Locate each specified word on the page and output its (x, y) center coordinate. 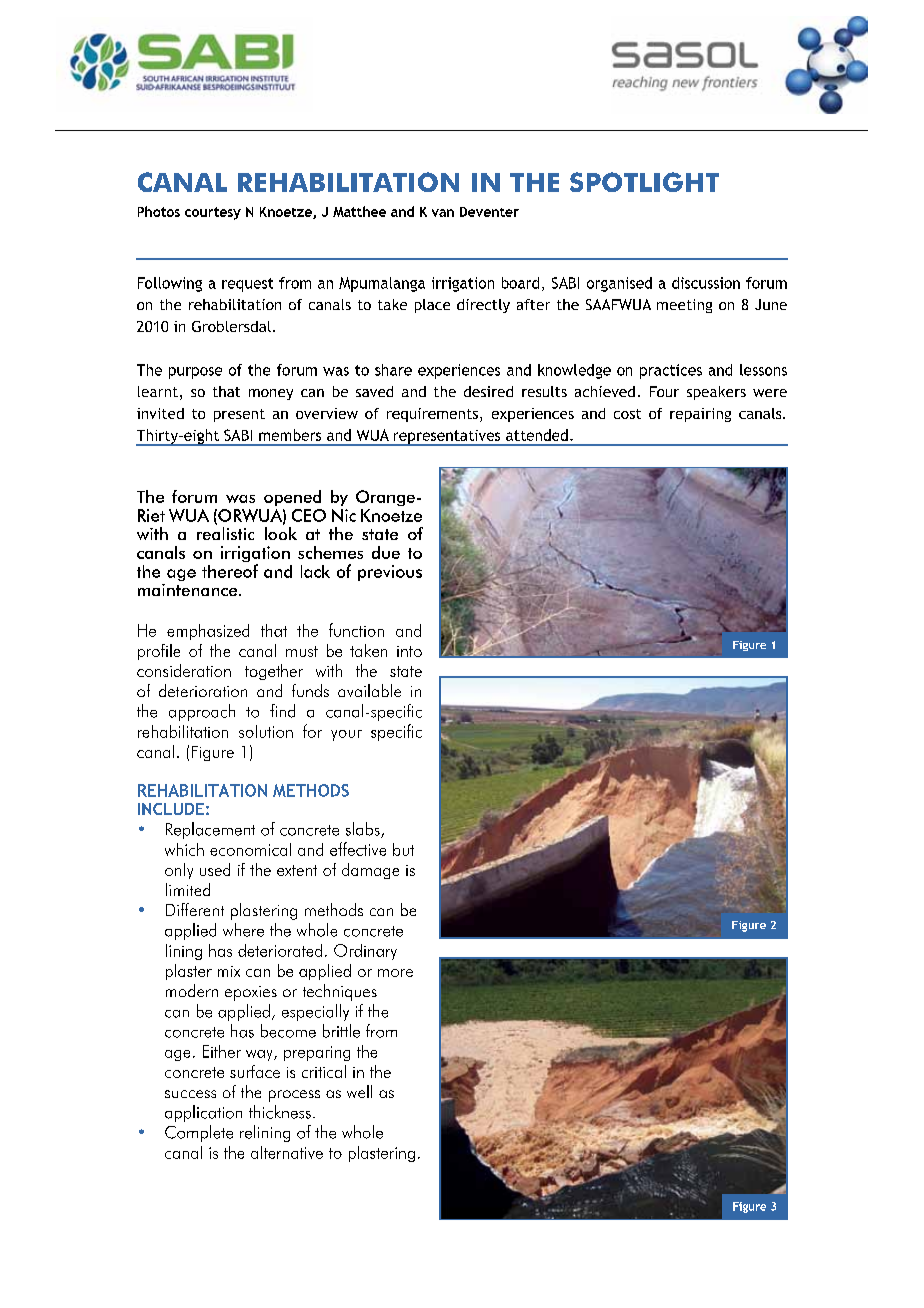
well (359, 1091)
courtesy (213, 213)
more (395, 973)
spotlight (644, 182)
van (443, 213)
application (203, 1113)
